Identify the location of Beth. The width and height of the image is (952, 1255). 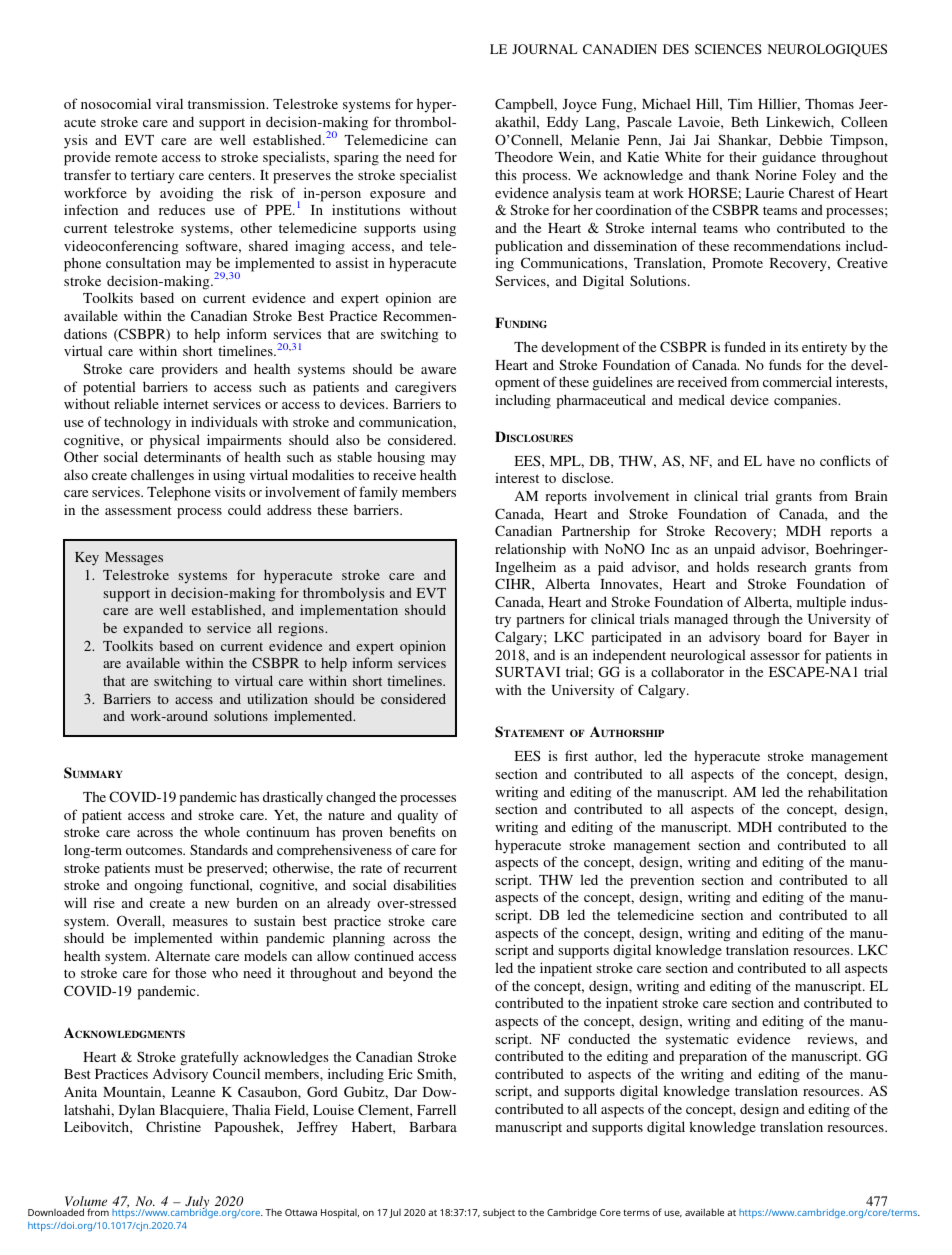
(745, 121).
